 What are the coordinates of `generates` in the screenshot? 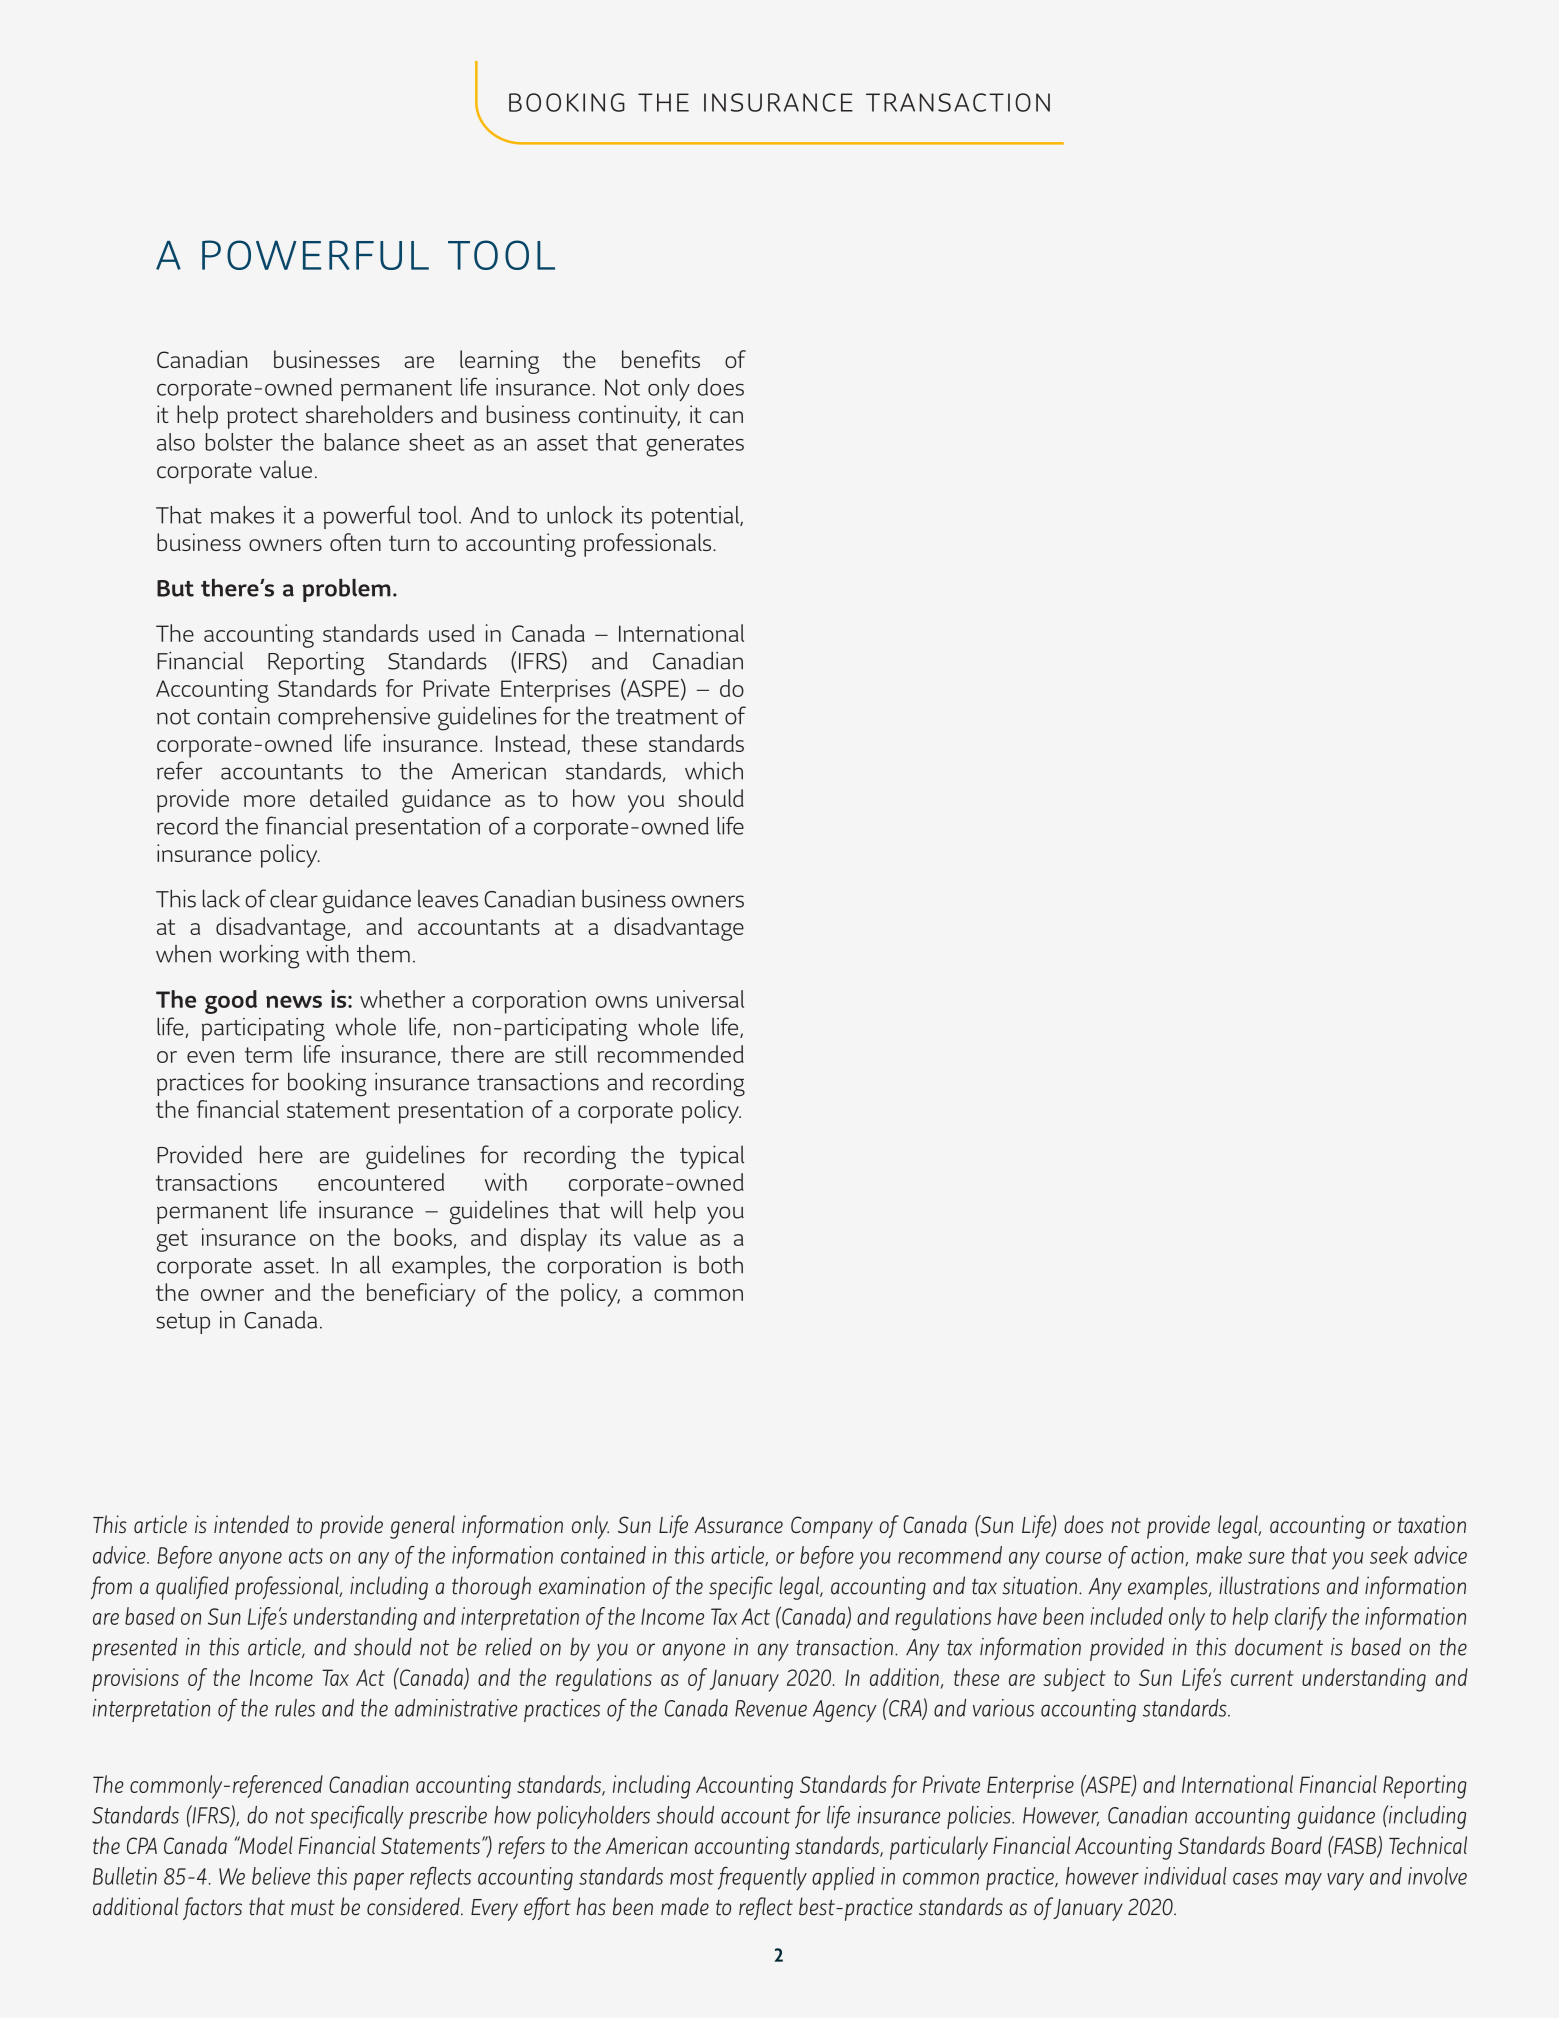 It's located at (695, 446).
